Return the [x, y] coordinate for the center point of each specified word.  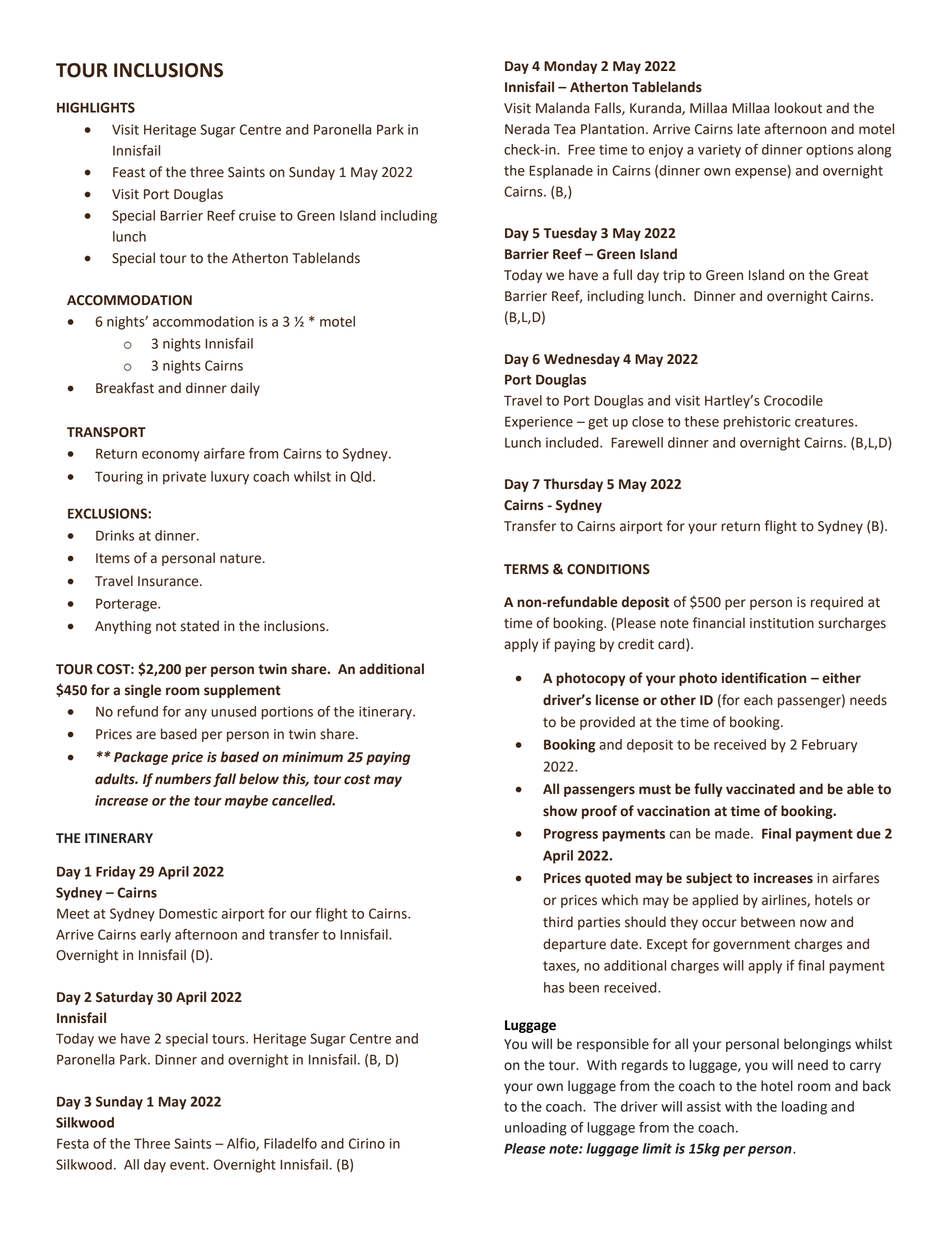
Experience [539, 423]
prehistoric [757, 423]
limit [657, 1148]
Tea [564, 129]
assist [704, 1106]
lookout [798, 108]
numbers [183, 779]
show [560, 811]
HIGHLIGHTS [96, 107]
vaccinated [760, 789]
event [189, 1165]
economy [171, 456]
